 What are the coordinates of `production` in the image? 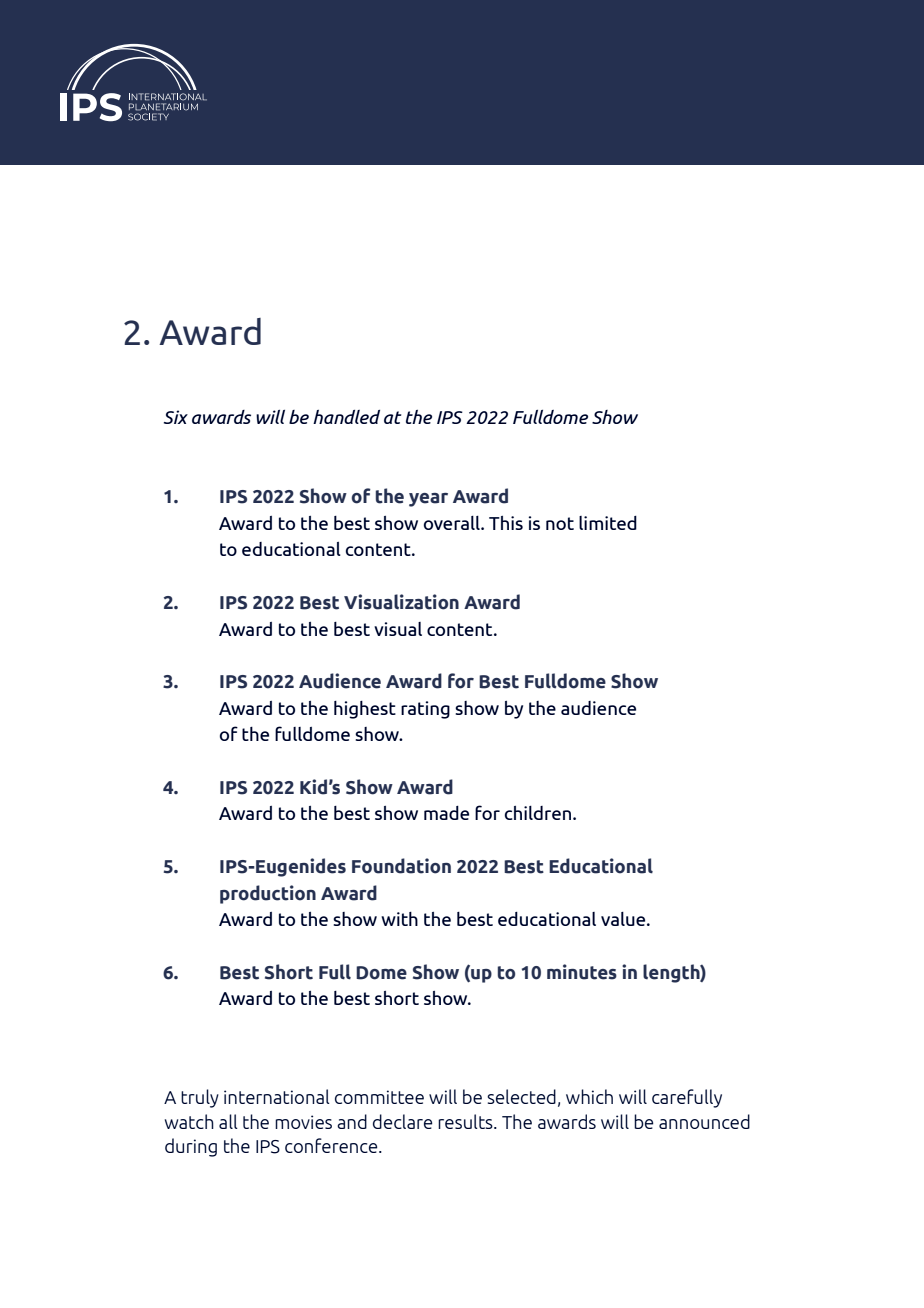 It's located at (268, 894).
